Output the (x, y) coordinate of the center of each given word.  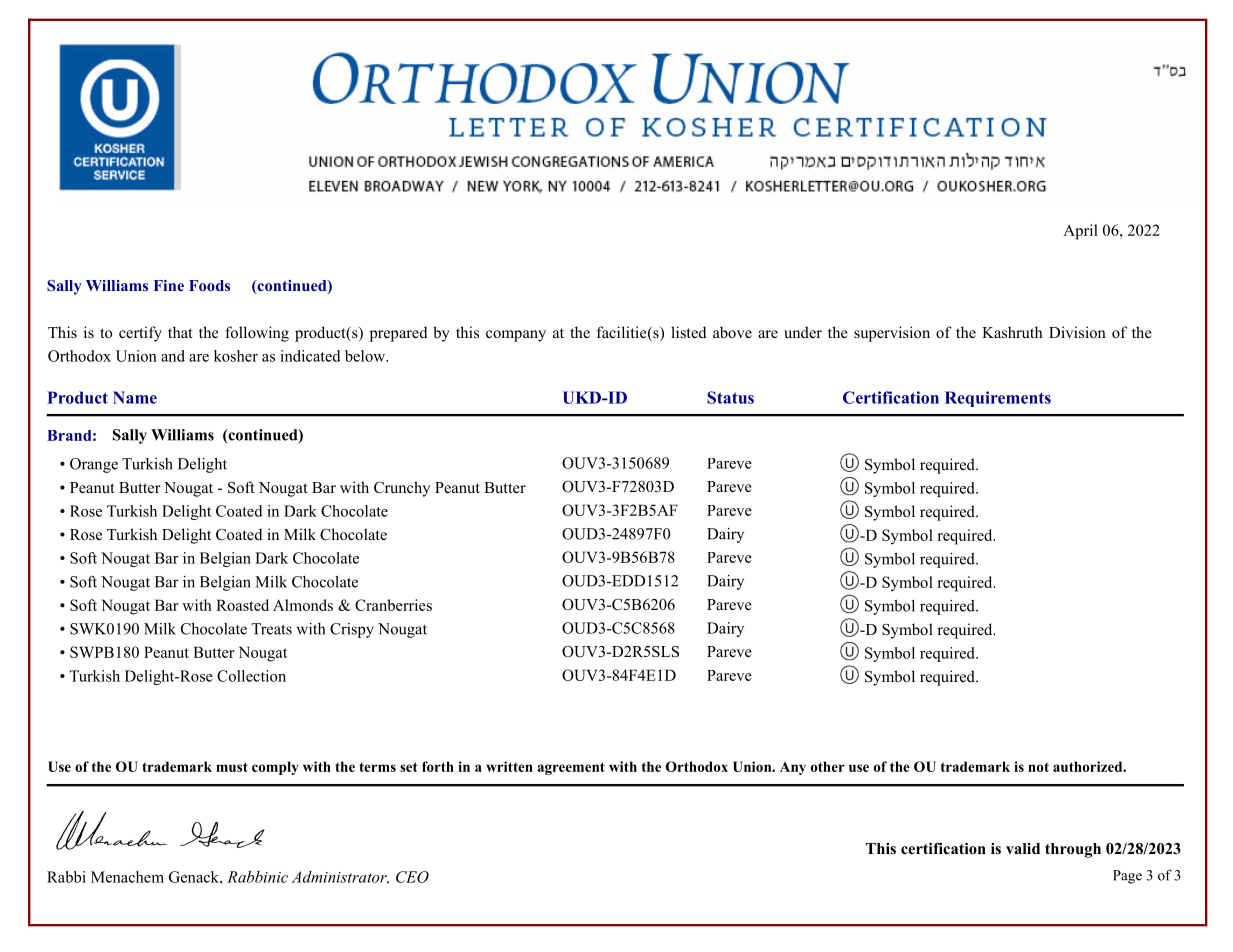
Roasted (242, 605)
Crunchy (402, 489)
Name (135, 397)
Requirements (998, 399)
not (1038, 767)
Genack (195, 877)
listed (688, 332)
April (1080, 232)
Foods (209, 285)
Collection (251, 676)
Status (730, 397)
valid (1023, 848)
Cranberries (393, 605)
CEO (412, 877)
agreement (571, 768)
